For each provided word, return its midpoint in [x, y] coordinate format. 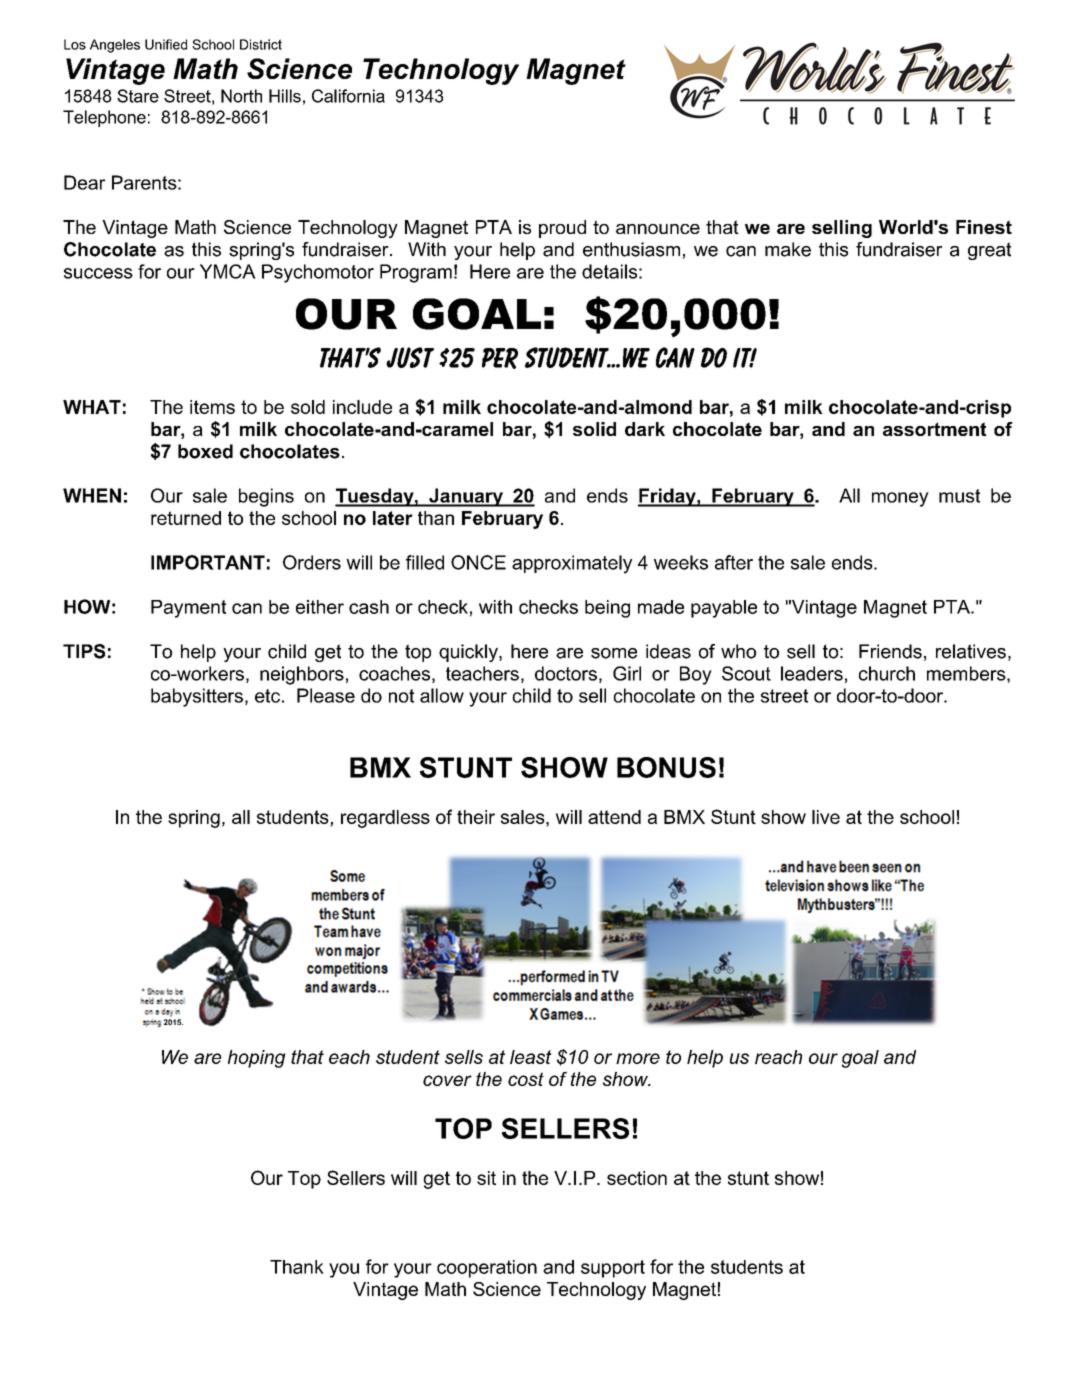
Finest [984, 227]
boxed [205, 451]
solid [594, 429]
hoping [257, 1059]
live [826, 817]
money [900, 499]
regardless [385, 819]
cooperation [487, 1269]
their [476, 817]
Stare [138, 96]
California [348, 96]
